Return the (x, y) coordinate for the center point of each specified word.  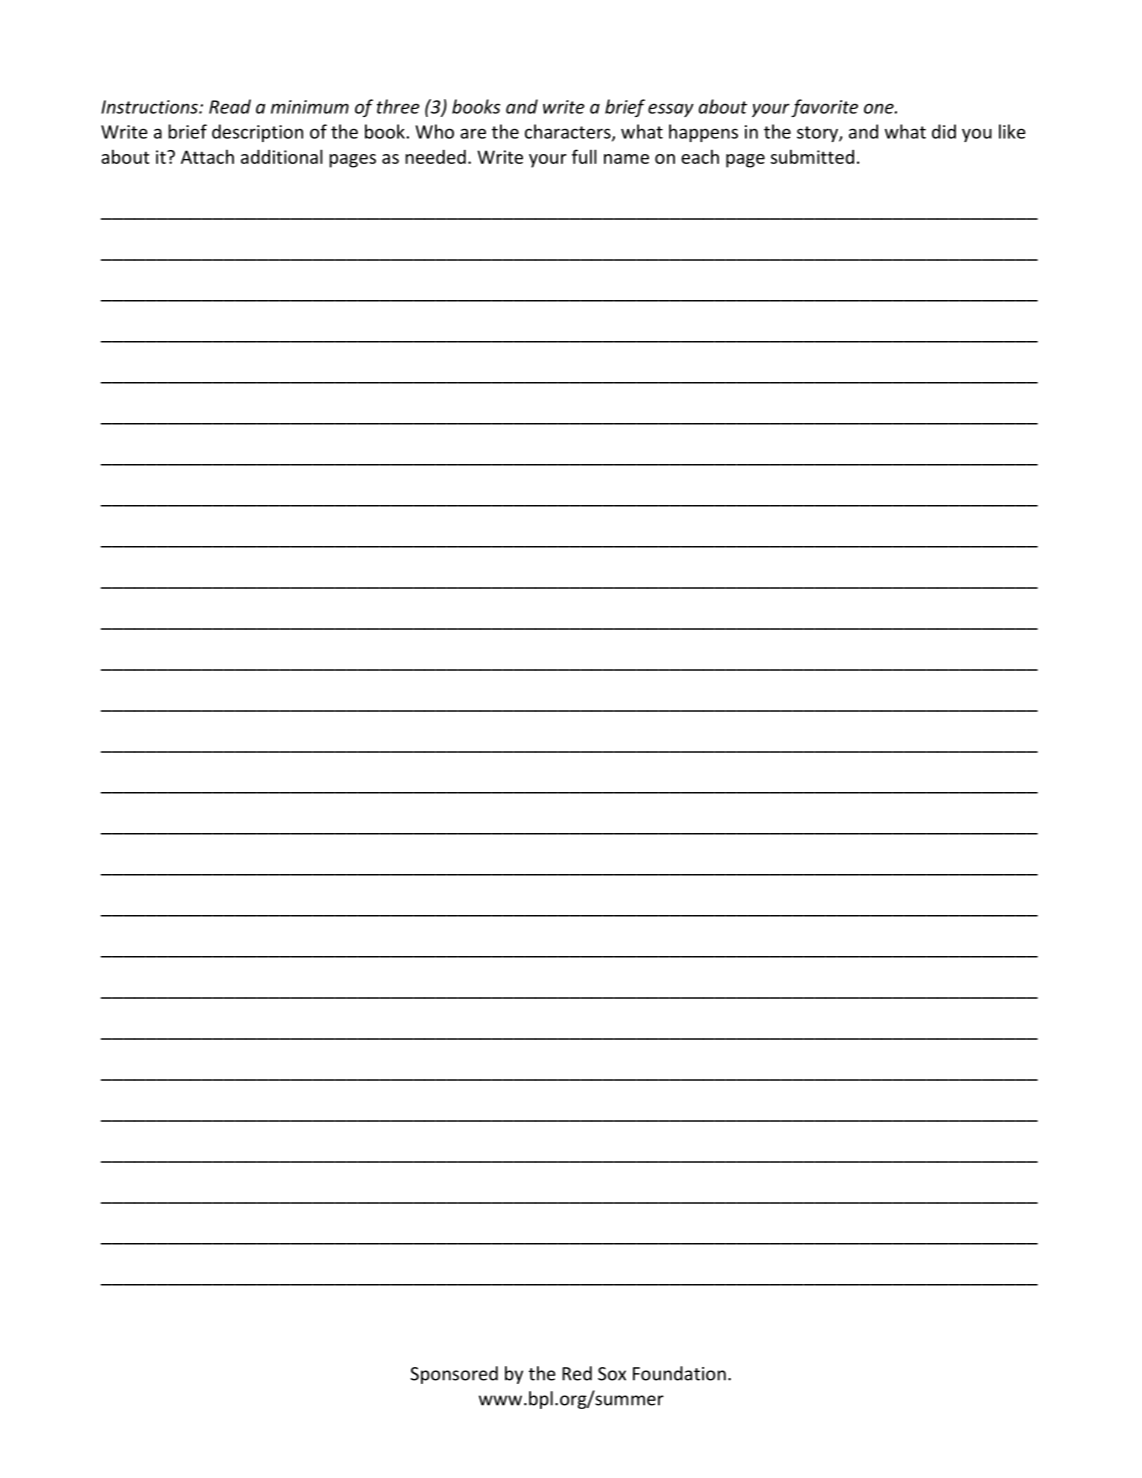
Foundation (679, 1373)
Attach (207, 156)
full (584, 156)
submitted (812, 156)
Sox (612, 1374)
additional (282, 156)
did (944, 131)
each (700, 156)
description (257, 133)
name (626, 159)
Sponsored (454, 1375)
